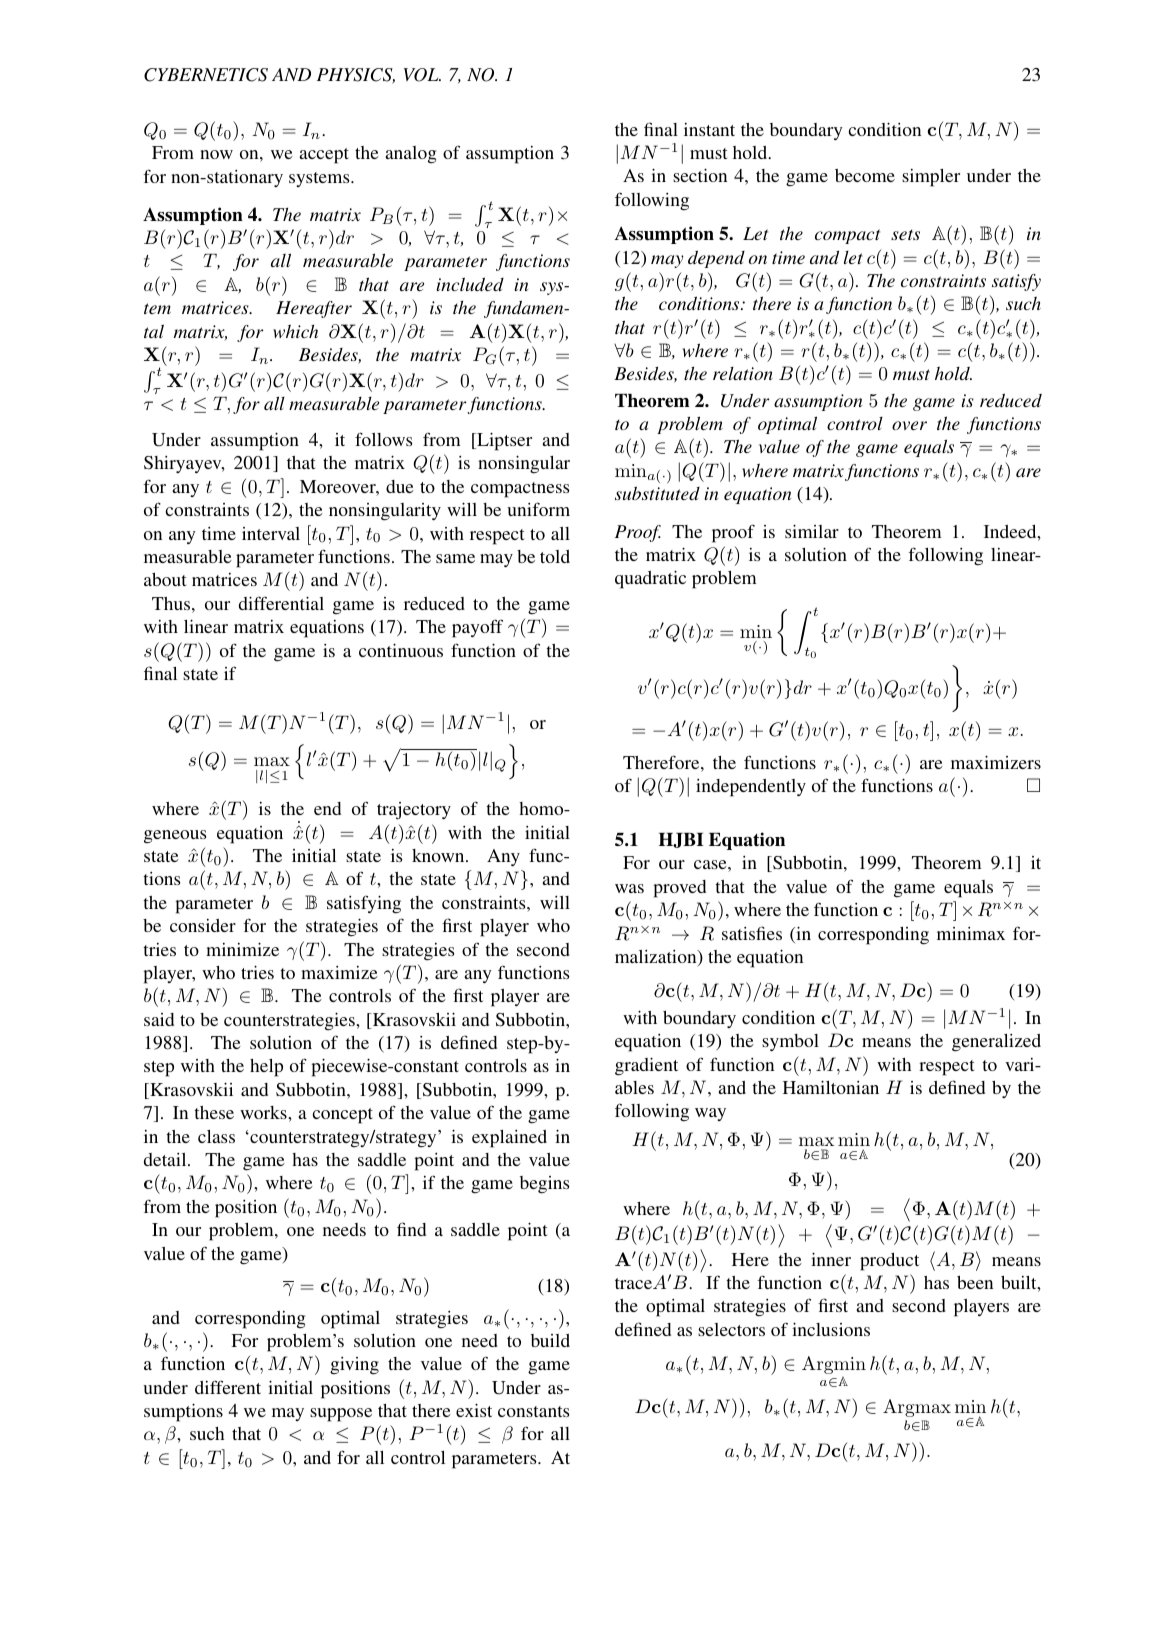  What do you see at coordinates (709, 129) in the page?
I see `instant` at bounding box center [709, 129].
